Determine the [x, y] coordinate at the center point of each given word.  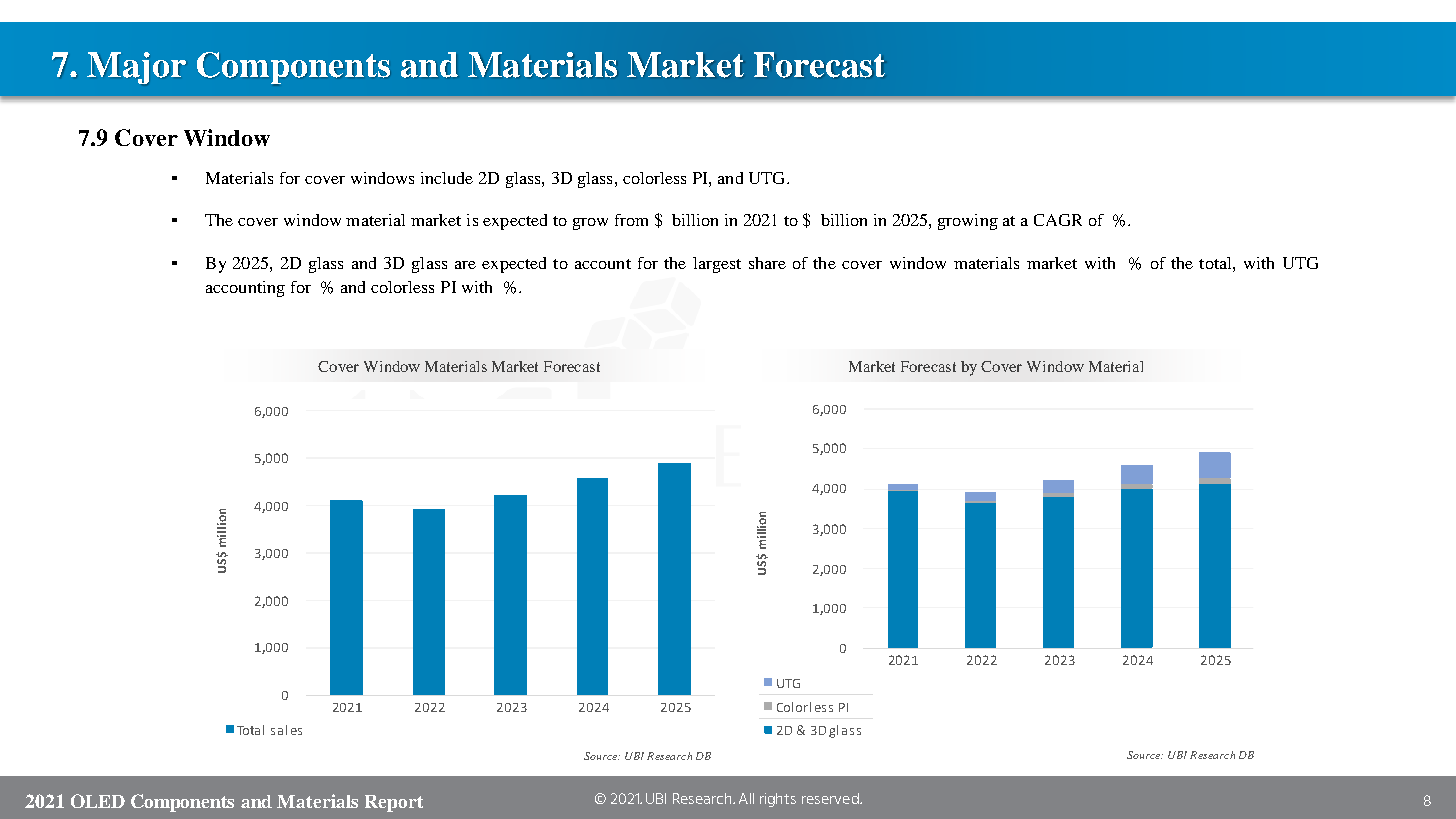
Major [136, 68]
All [746, 798]
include [447, 178]
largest [717, 265]
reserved [831, 798]
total [1216, 263]
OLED [98, 801]
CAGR [1058, 220]
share [767, 263]
